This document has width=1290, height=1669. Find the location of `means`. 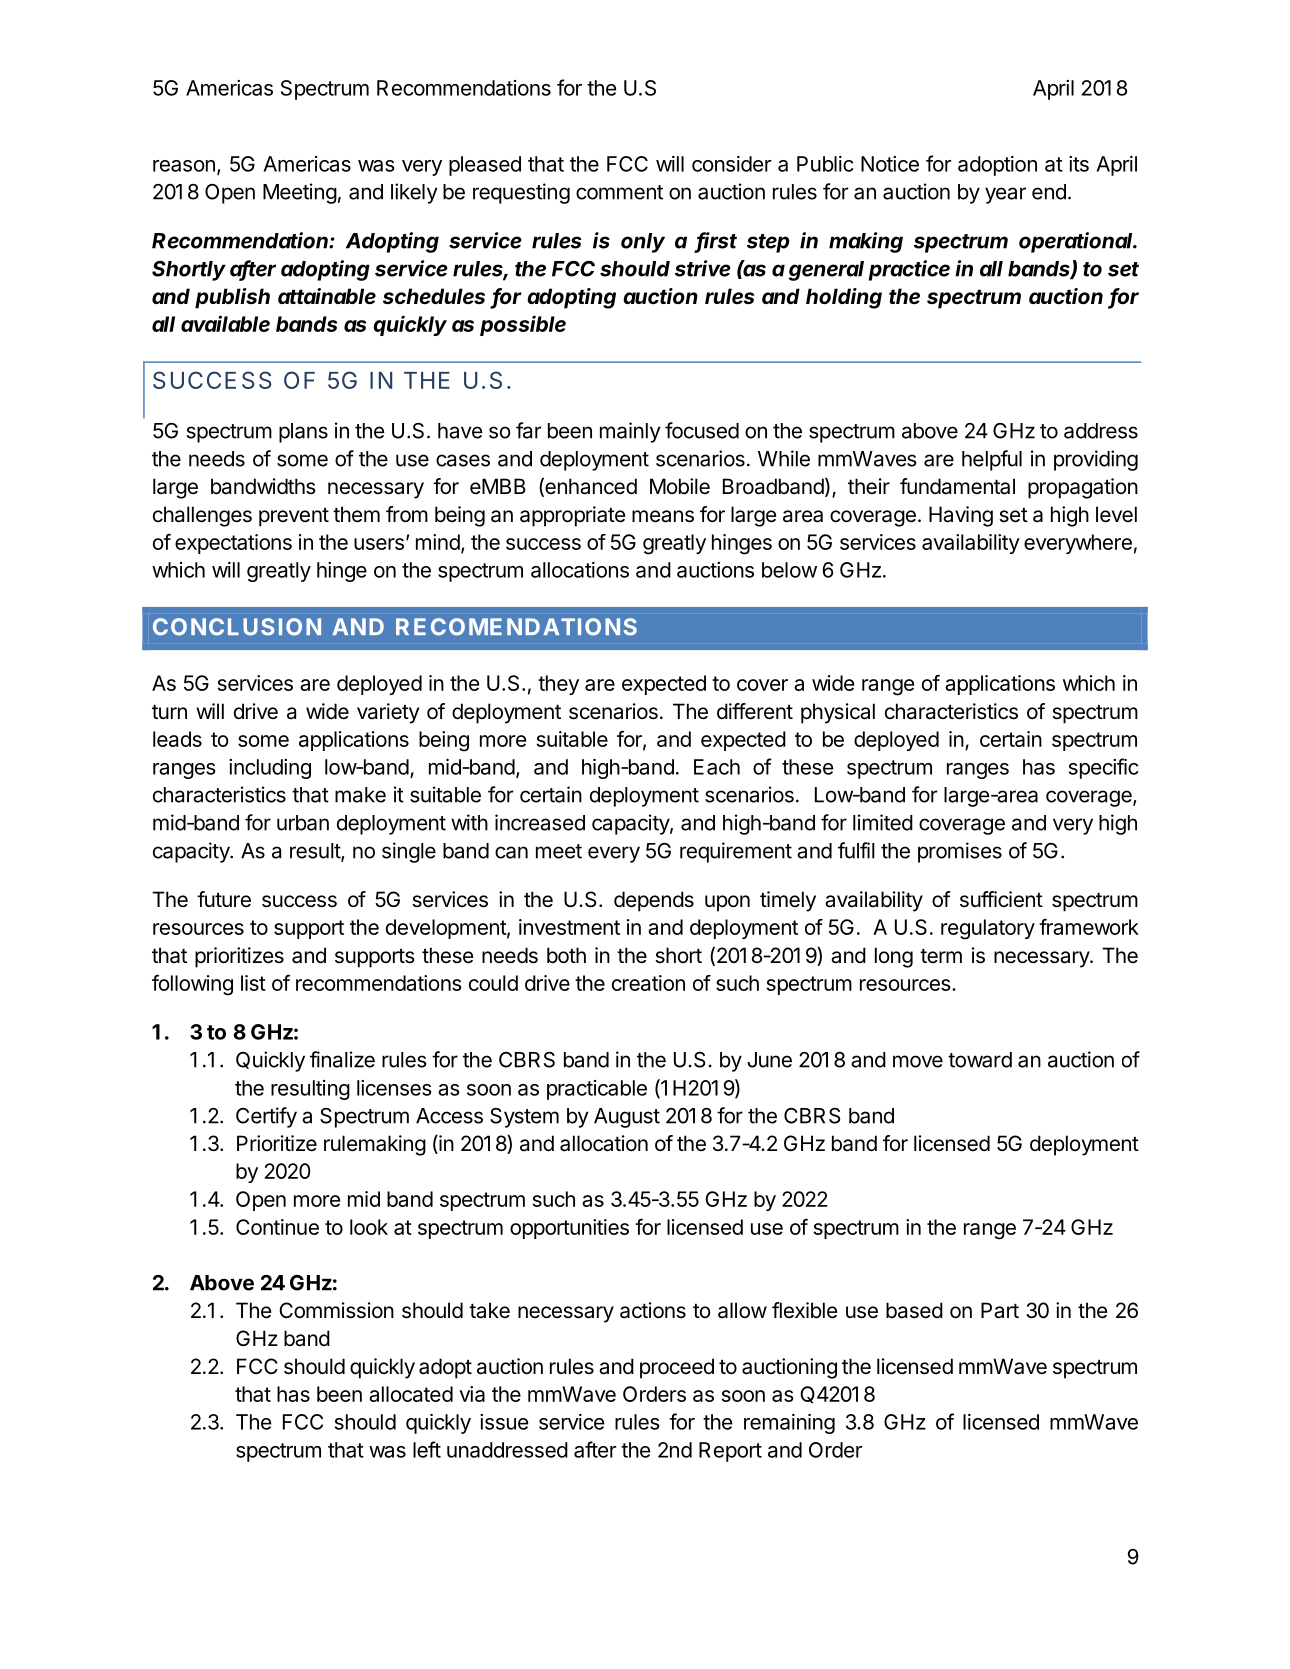

means is located at coordinates (663, 516).
